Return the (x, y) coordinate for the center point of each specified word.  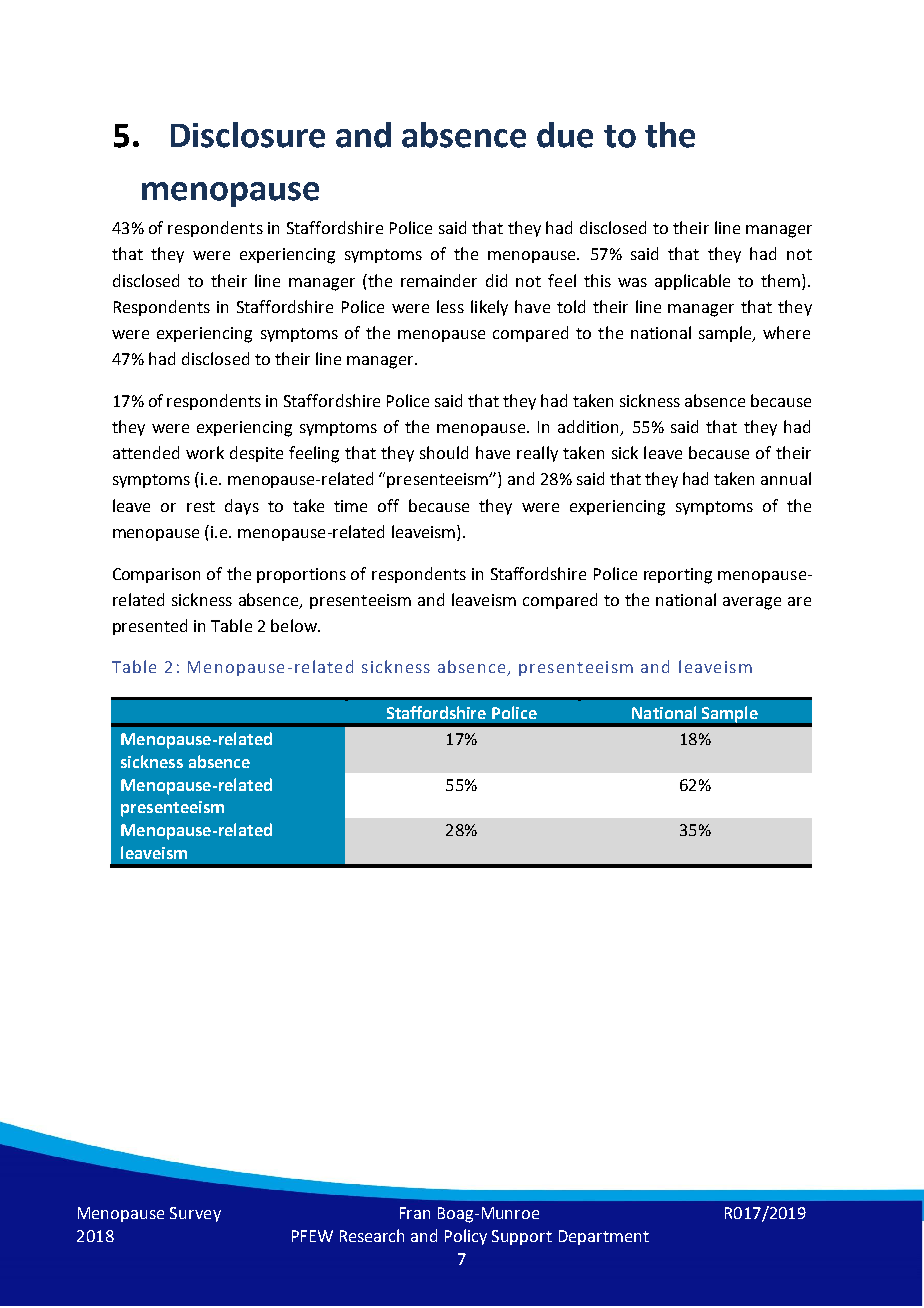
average (752, 603)
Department (604, 1237)
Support (522, 1237)
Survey (195, 1214)
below (295, 625)
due (565, 135)
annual (786, 478)
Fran (415, 1213)
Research (372, 1235)
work (205, 452)
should (444, 452)
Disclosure (248, 135)
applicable (692, 282)
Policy (466, 1237)
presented (150, 627)
